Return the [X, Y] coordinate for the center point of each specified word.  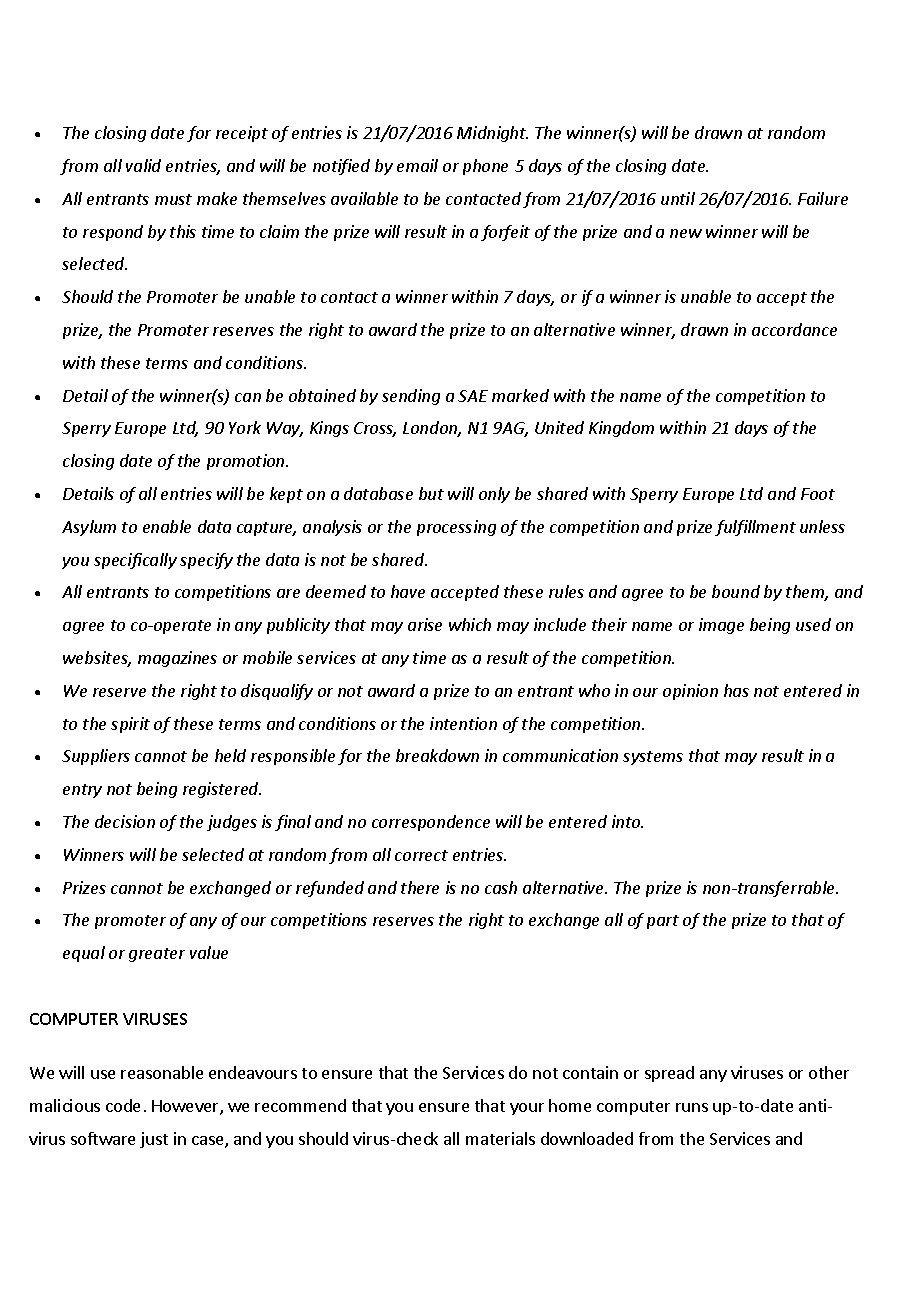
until [678, 198]
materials [500, 1138]
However [186, 1107]
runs [692, 1107]
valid [143, 165]
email [417, 165]
